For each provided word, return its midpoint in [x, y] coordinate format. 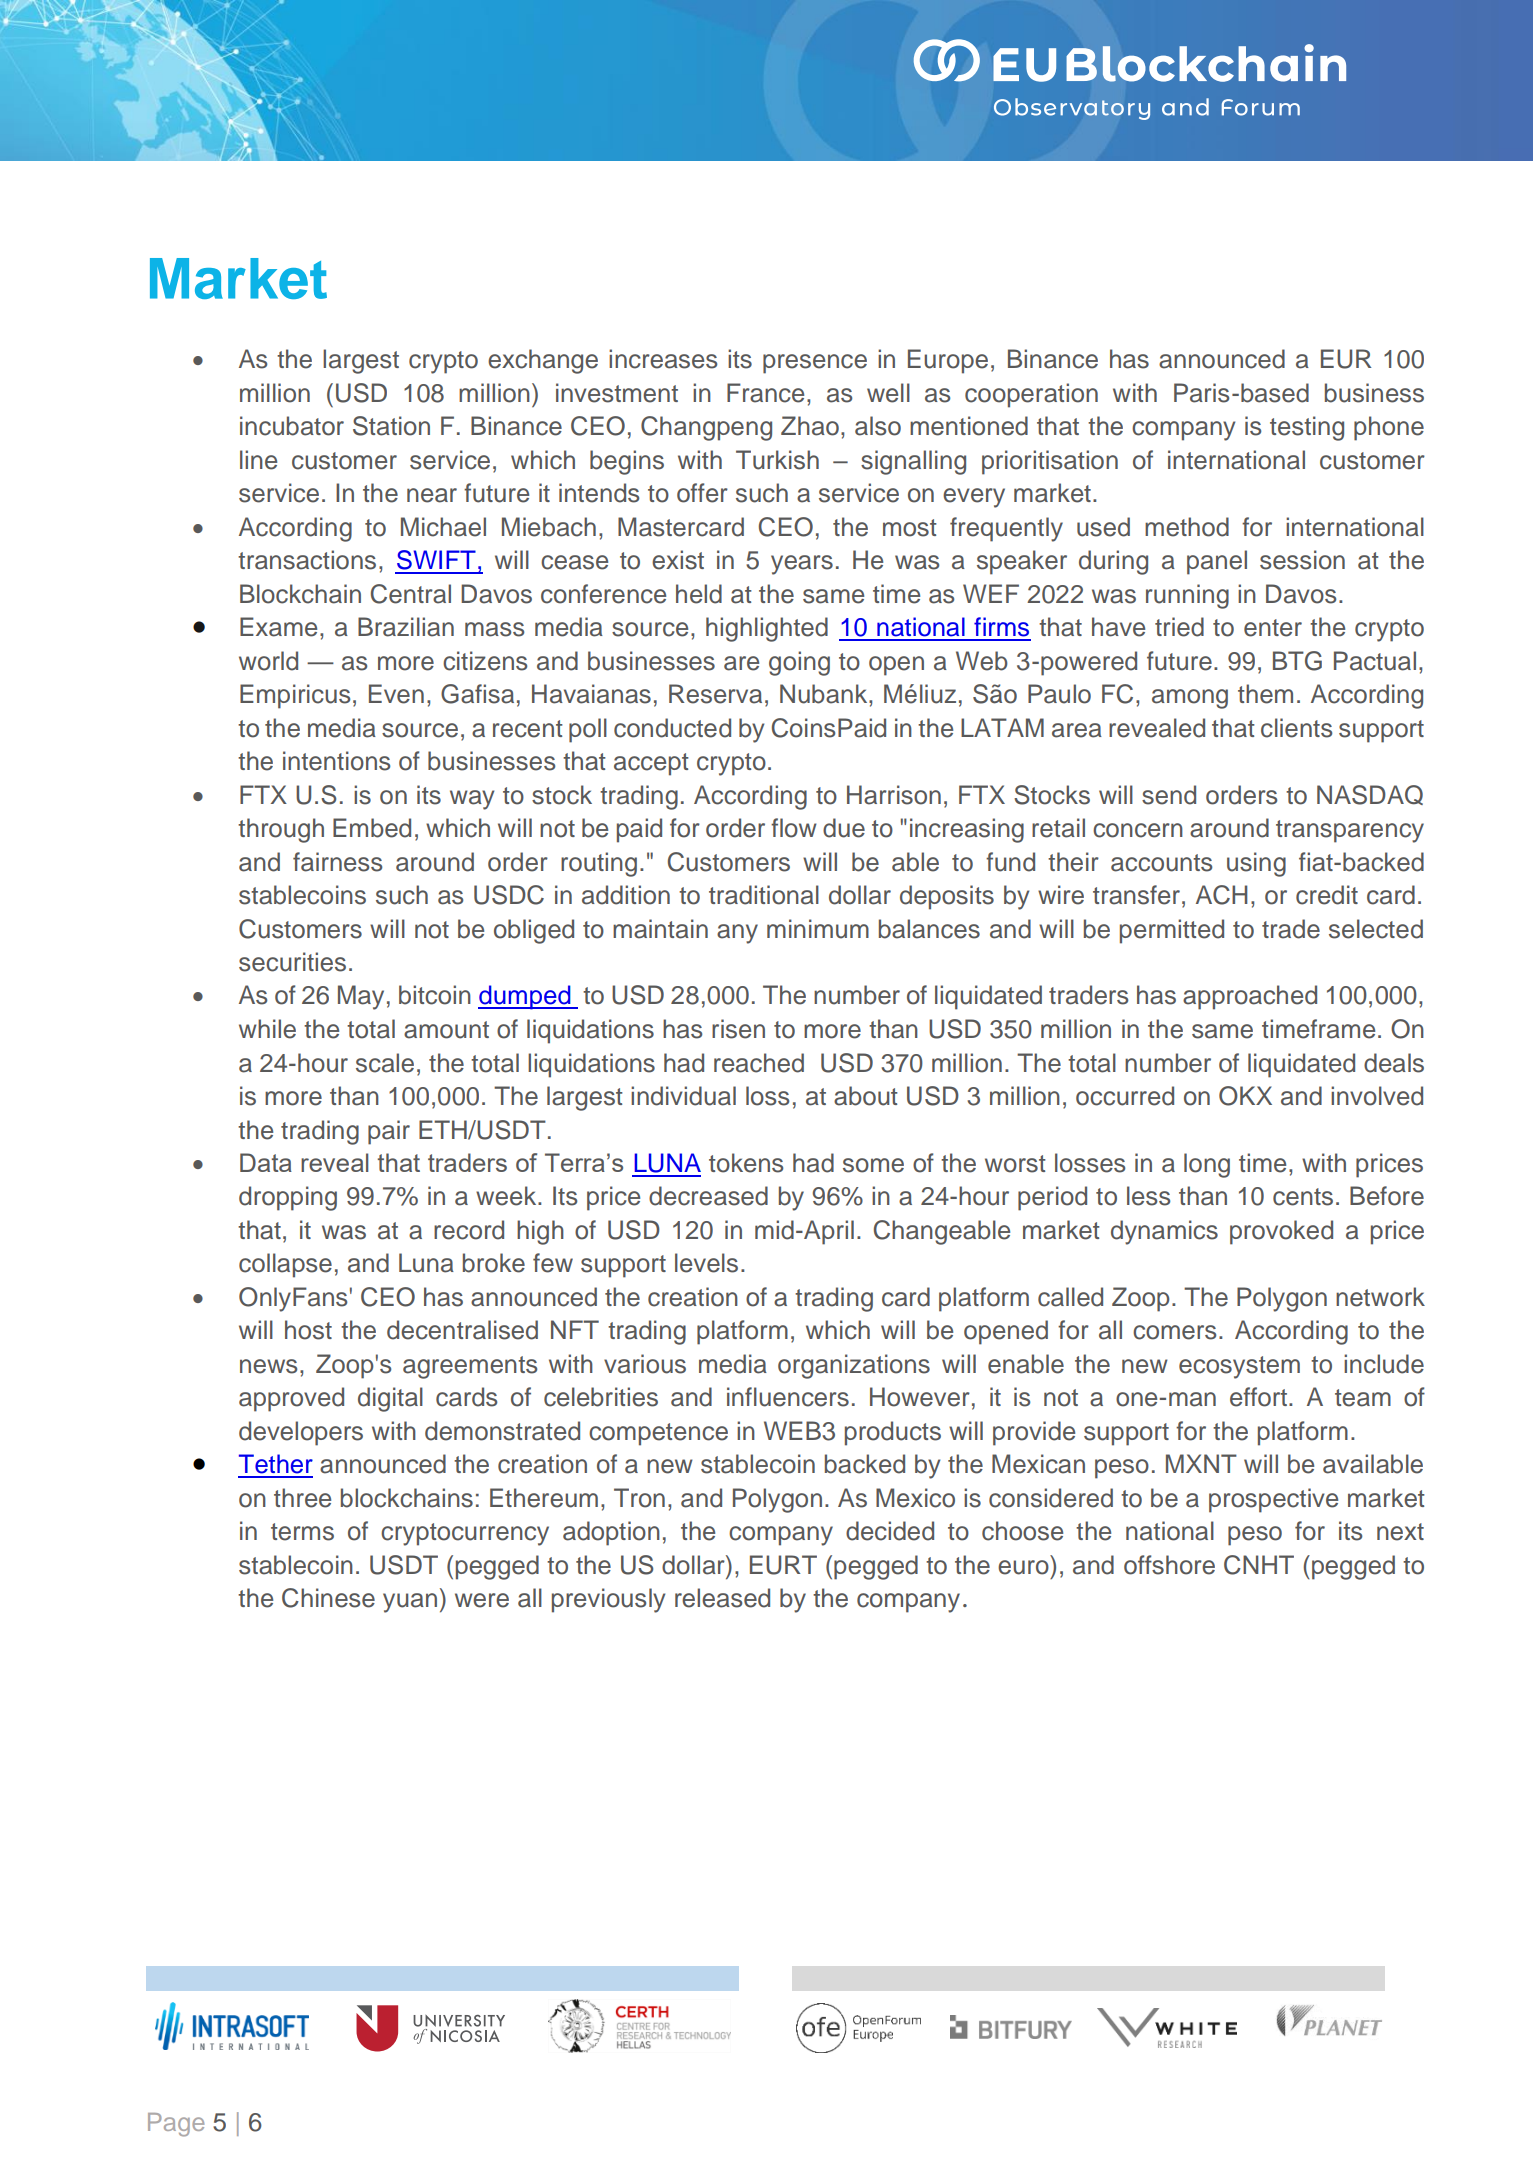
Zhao [810, 426]
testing [1307, 428]
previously [608, 1600]
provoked [1281, 1232]
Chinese [328, 1598]
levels [706, 1263]
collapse [285, 1265]
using [1256, 864]
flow [794, 828]
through [281, 830]
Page [176, 2125]
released [722, 1598]
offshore [1169, 1565]
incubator [292, 426]
